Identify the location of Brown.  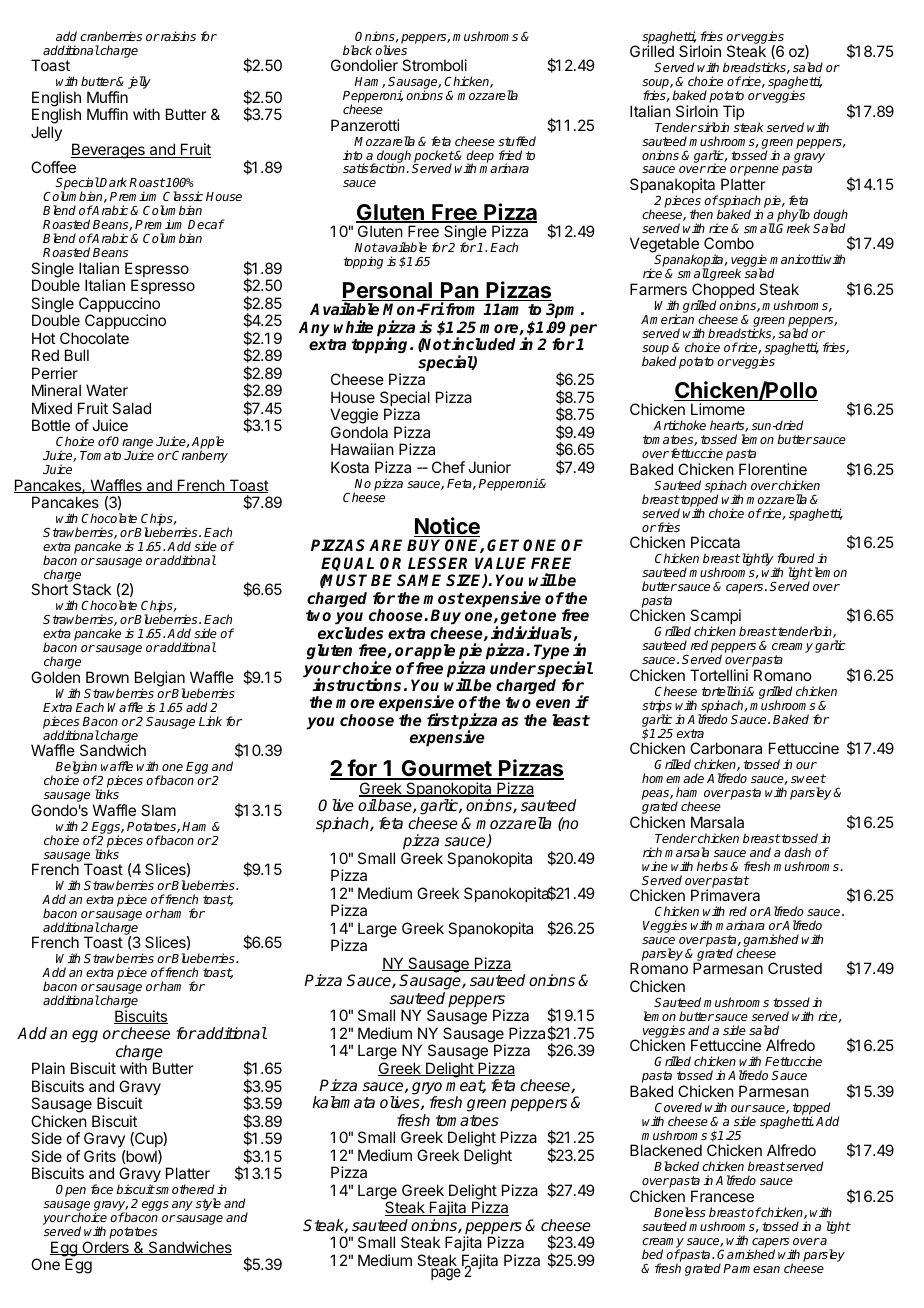
(107, 677).
